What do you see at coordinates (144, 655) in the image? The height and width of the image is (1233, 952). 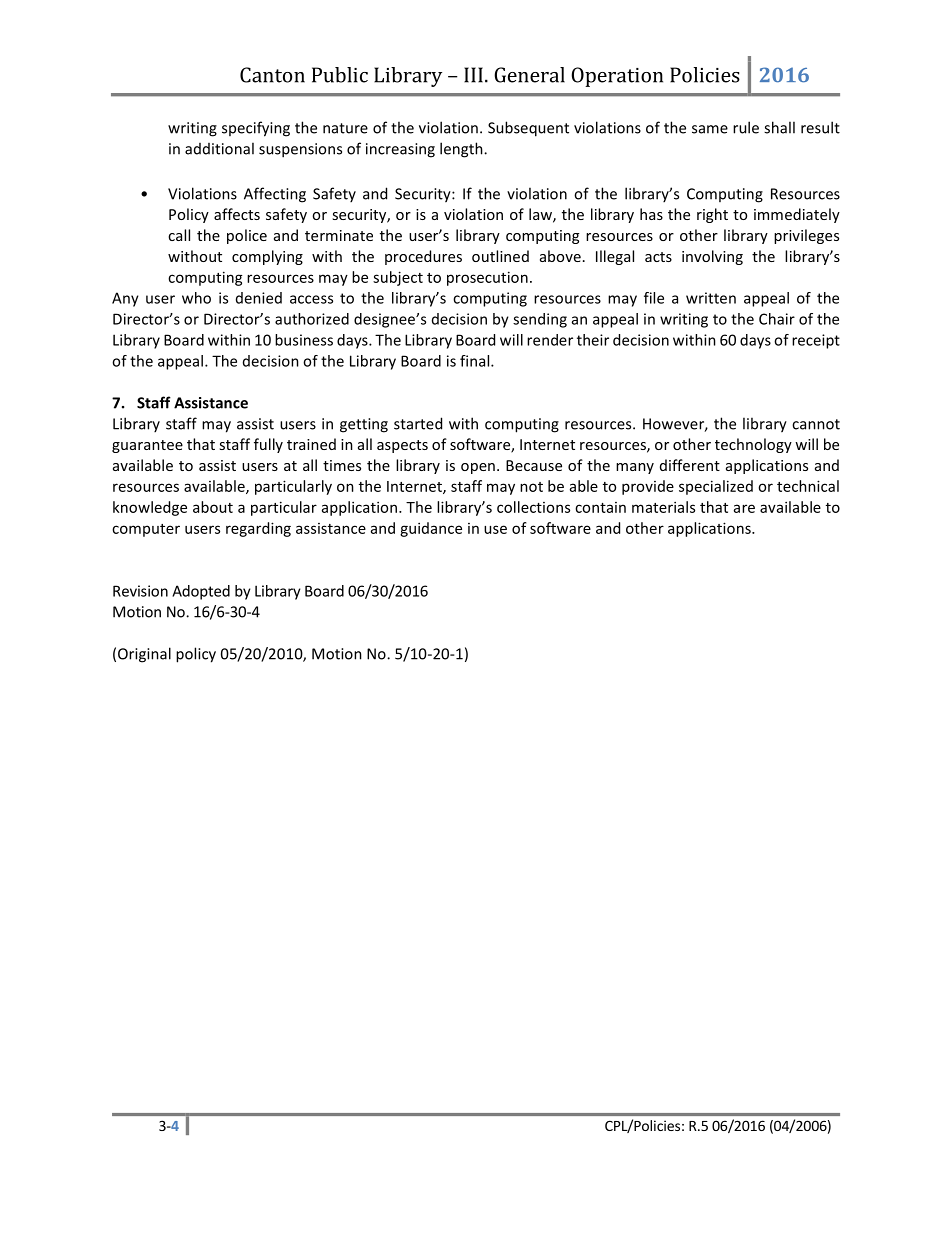 I see `Original` at bounding box center [144, 655].
